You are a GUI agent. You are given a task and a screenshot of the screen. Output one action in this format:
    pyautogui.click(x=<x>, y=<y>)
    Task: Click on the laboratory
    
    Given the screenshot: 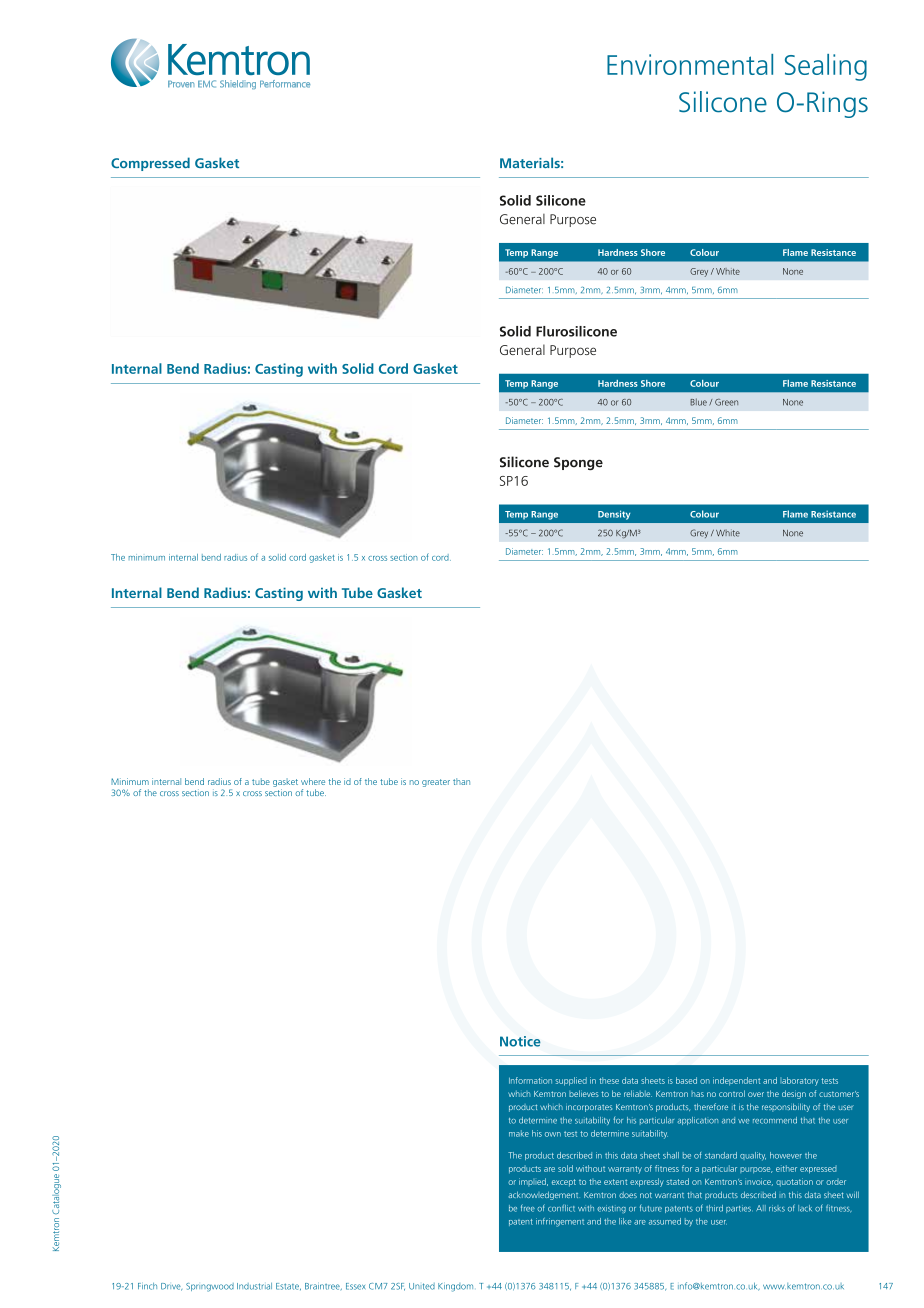 What is the action you would take?
    pyautogui.click(x=799, y=1081)
